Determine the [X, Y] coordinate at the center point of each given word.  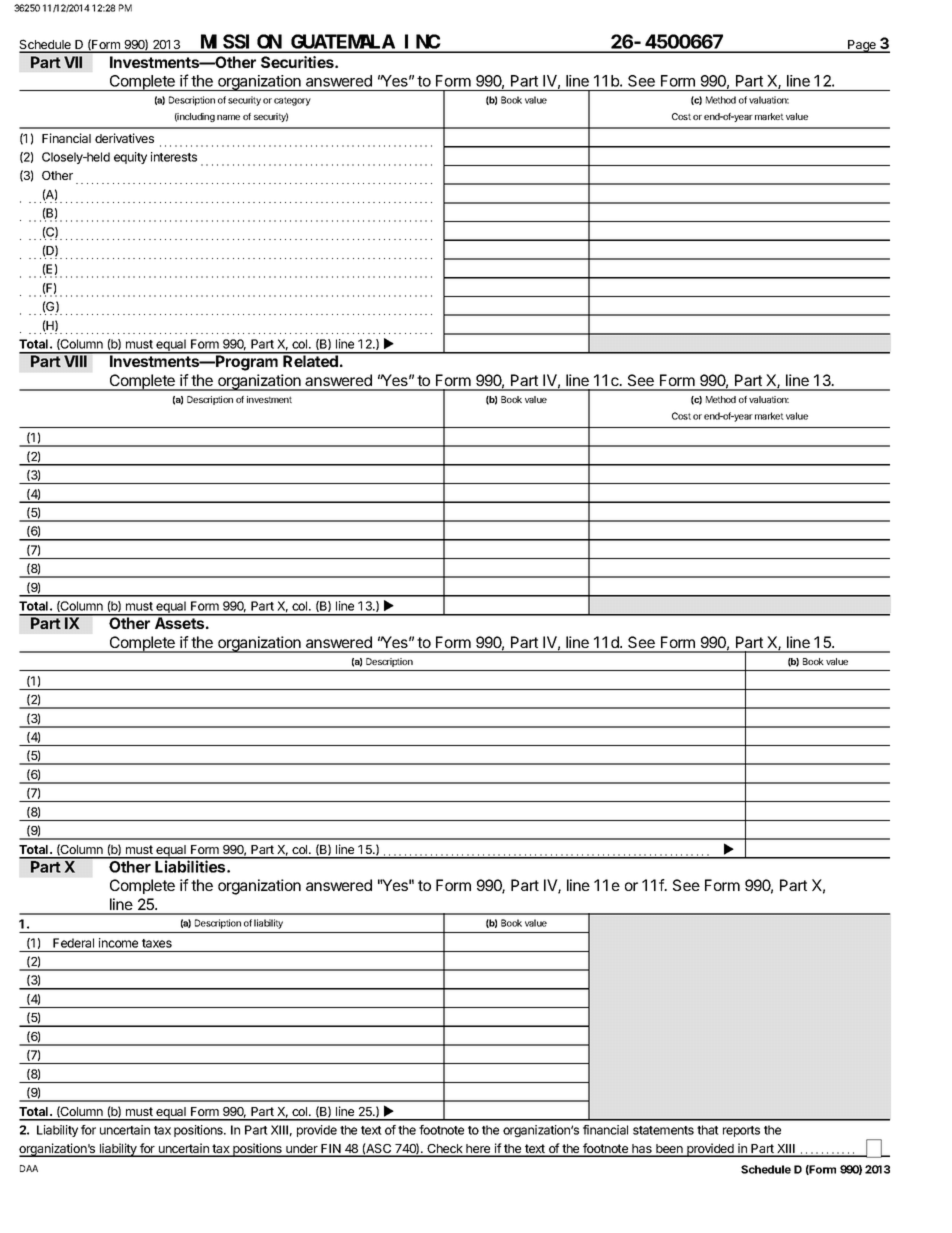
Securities [298, 62]
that [708, 1130]
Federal [73, 943]
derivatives [124, 138]
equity [130, 158]
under [302, 1150]
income [118, 943]
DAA [29, 1168]
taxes [157, 943]
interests [174, 157]
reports [741, 1131]
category [292, 101]
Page [862, 46]
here [478, 1150]
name [228, 117]
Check [445, 1150]
